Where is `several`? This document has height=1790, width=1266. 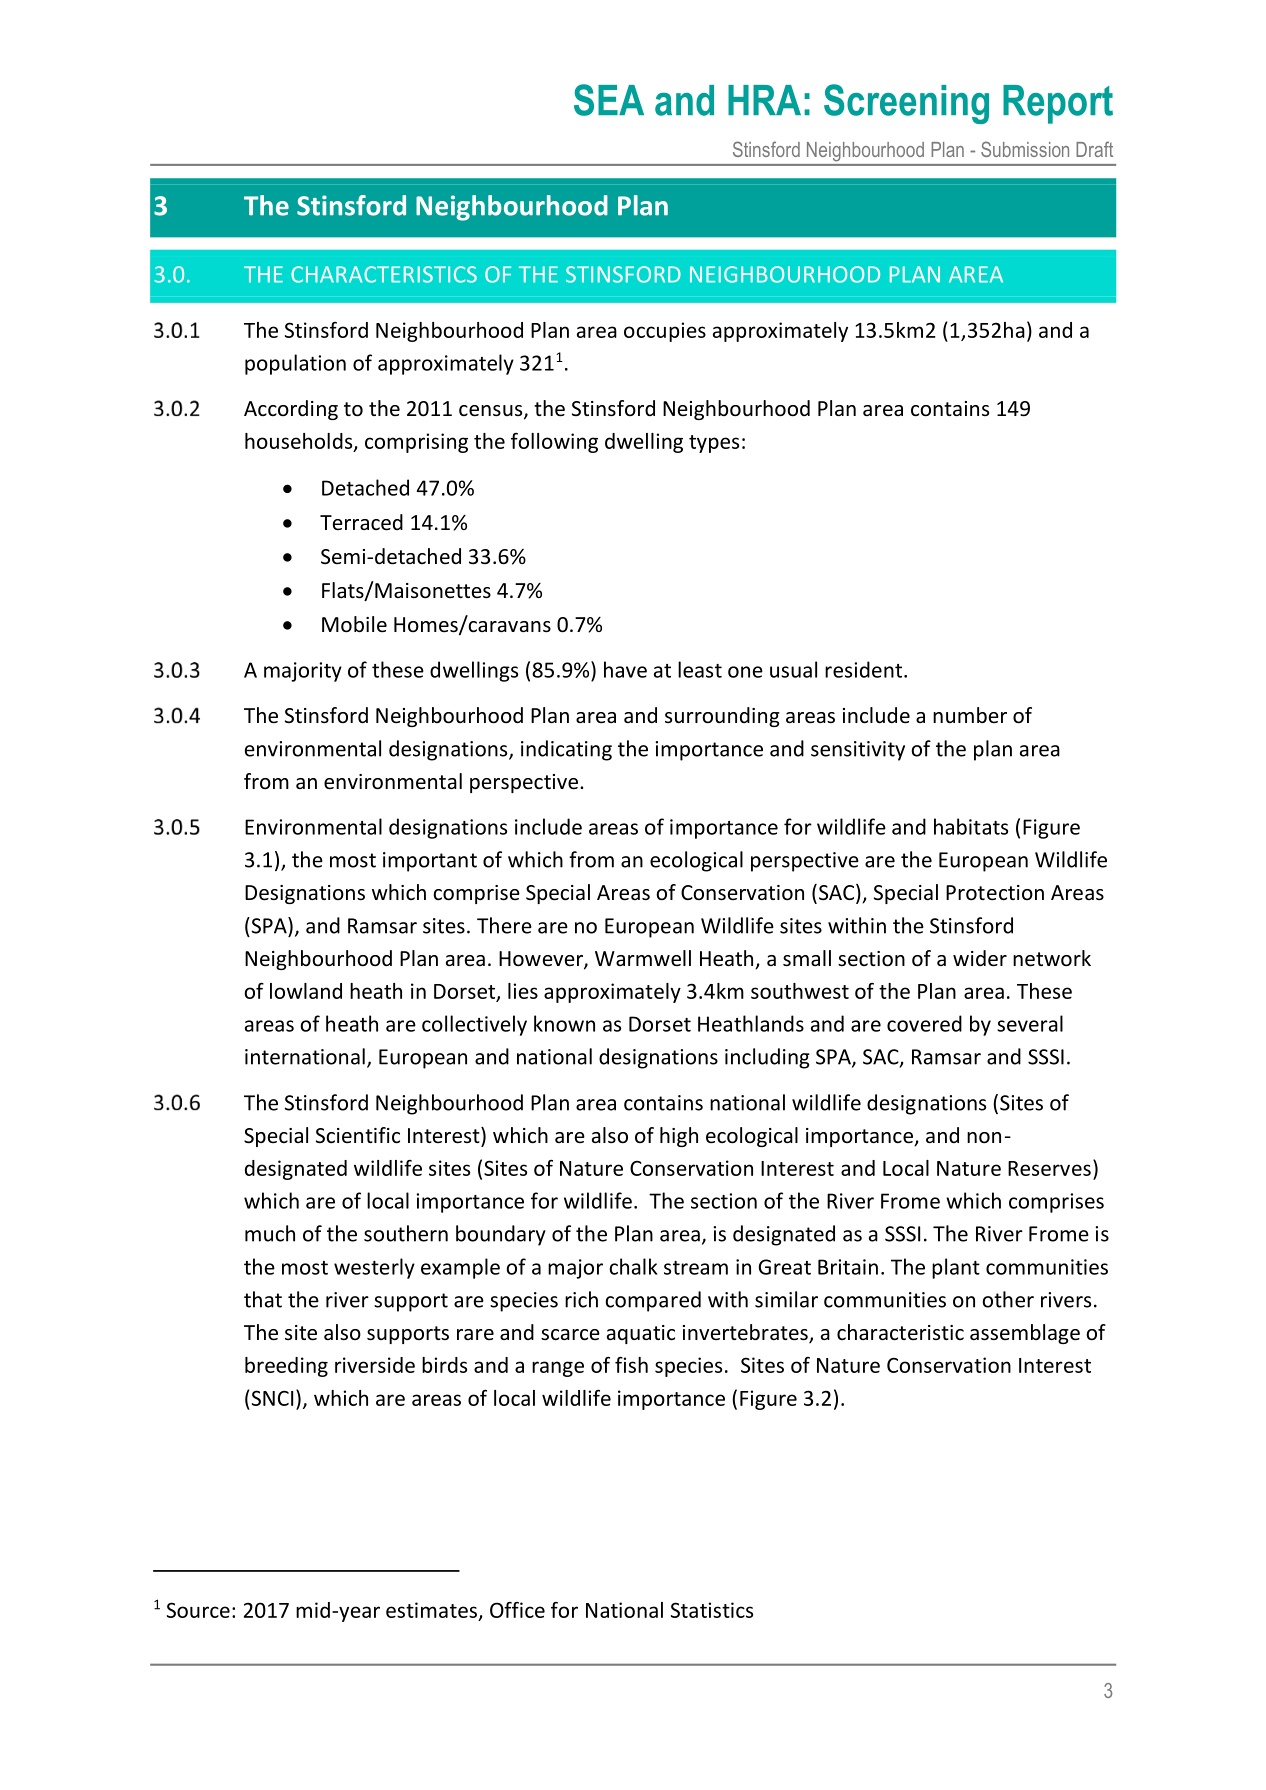 several is located at coordinates (1030, 1023).
